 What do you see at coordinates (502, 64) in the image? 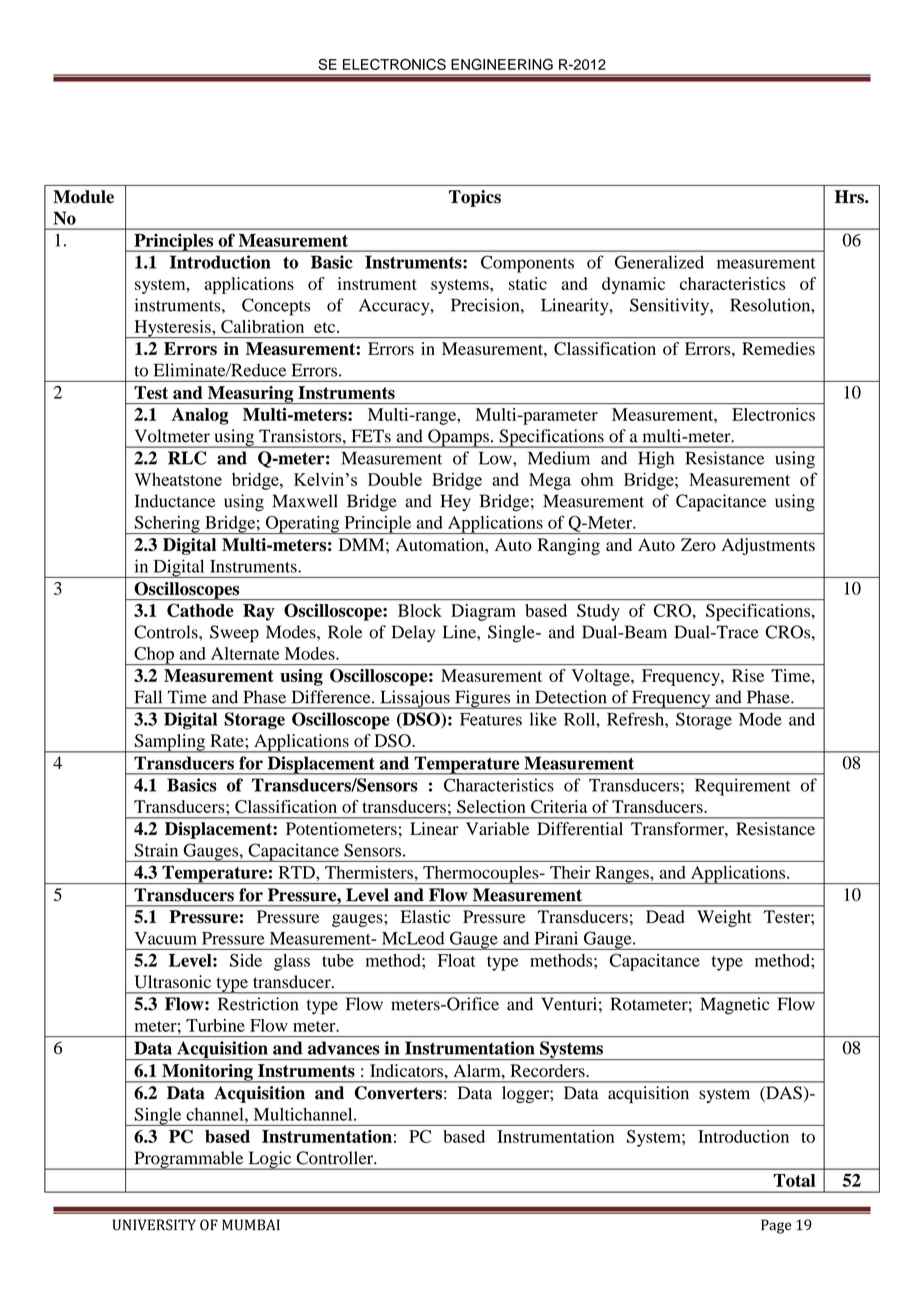
I see `ENGINEERING` at bounding box center [502, 64].
